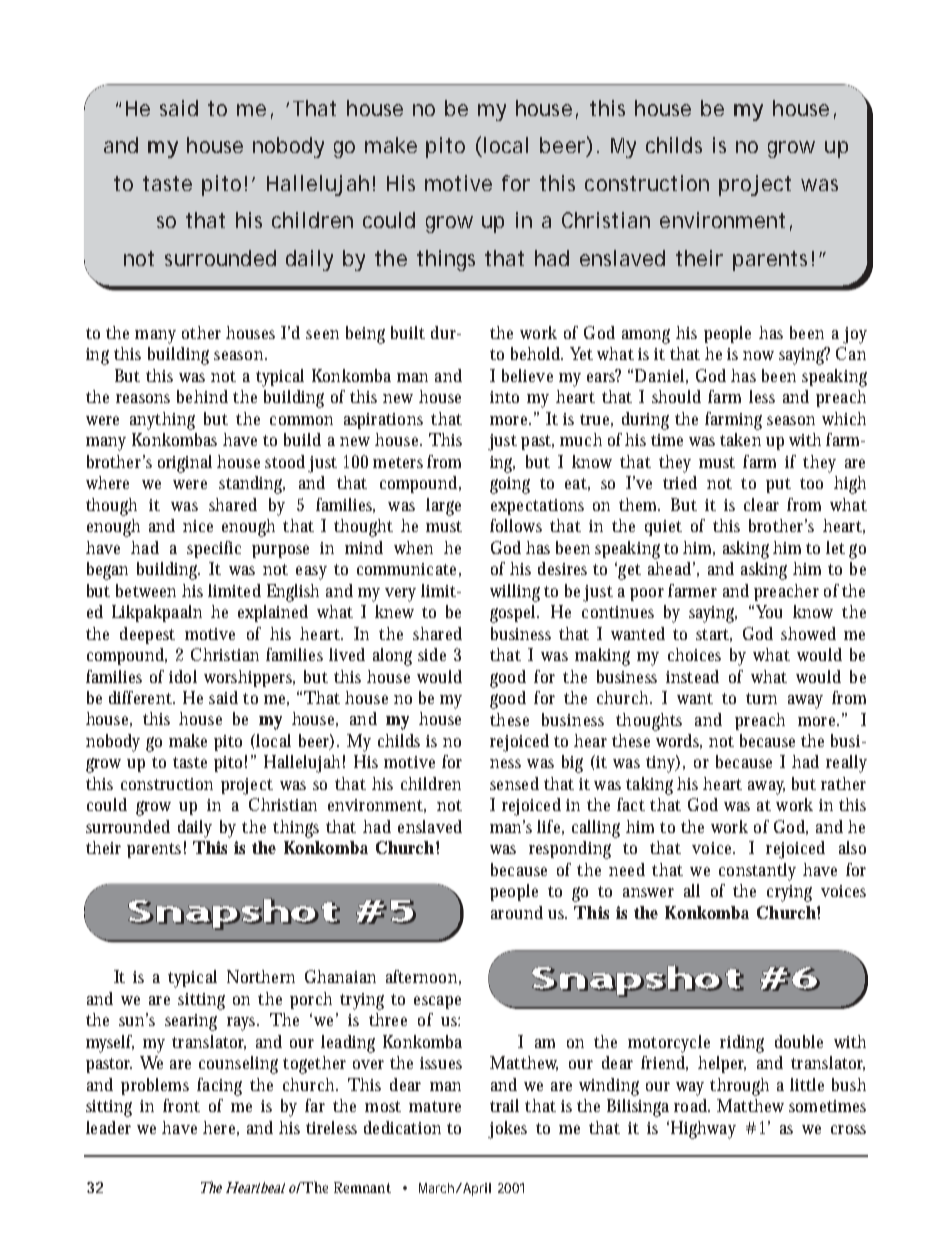  Describe the element at coordinates (181, 1105) in the screenshot. I see `front` at that location.
